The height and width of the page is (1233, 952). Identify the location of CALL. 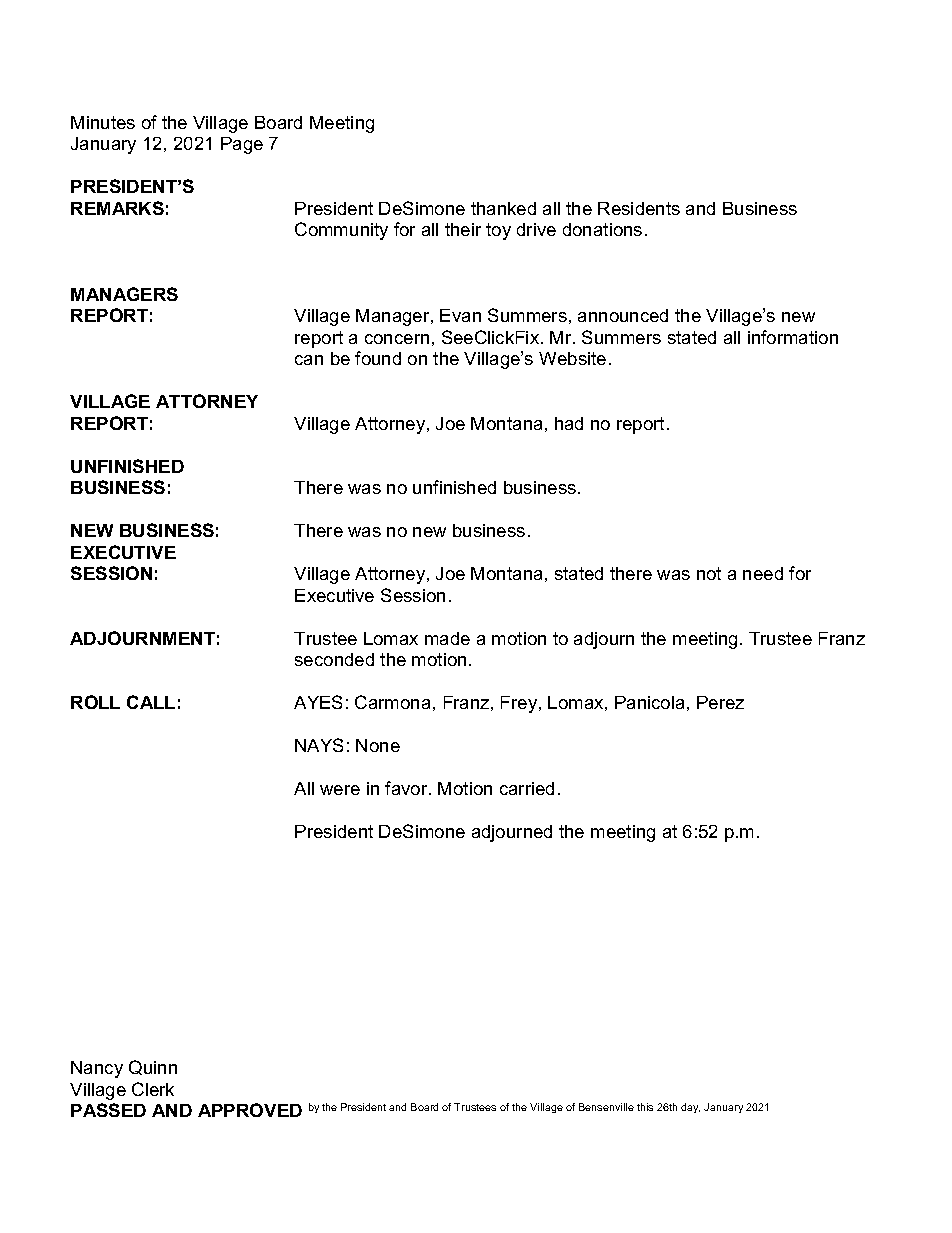
(151, 702).
